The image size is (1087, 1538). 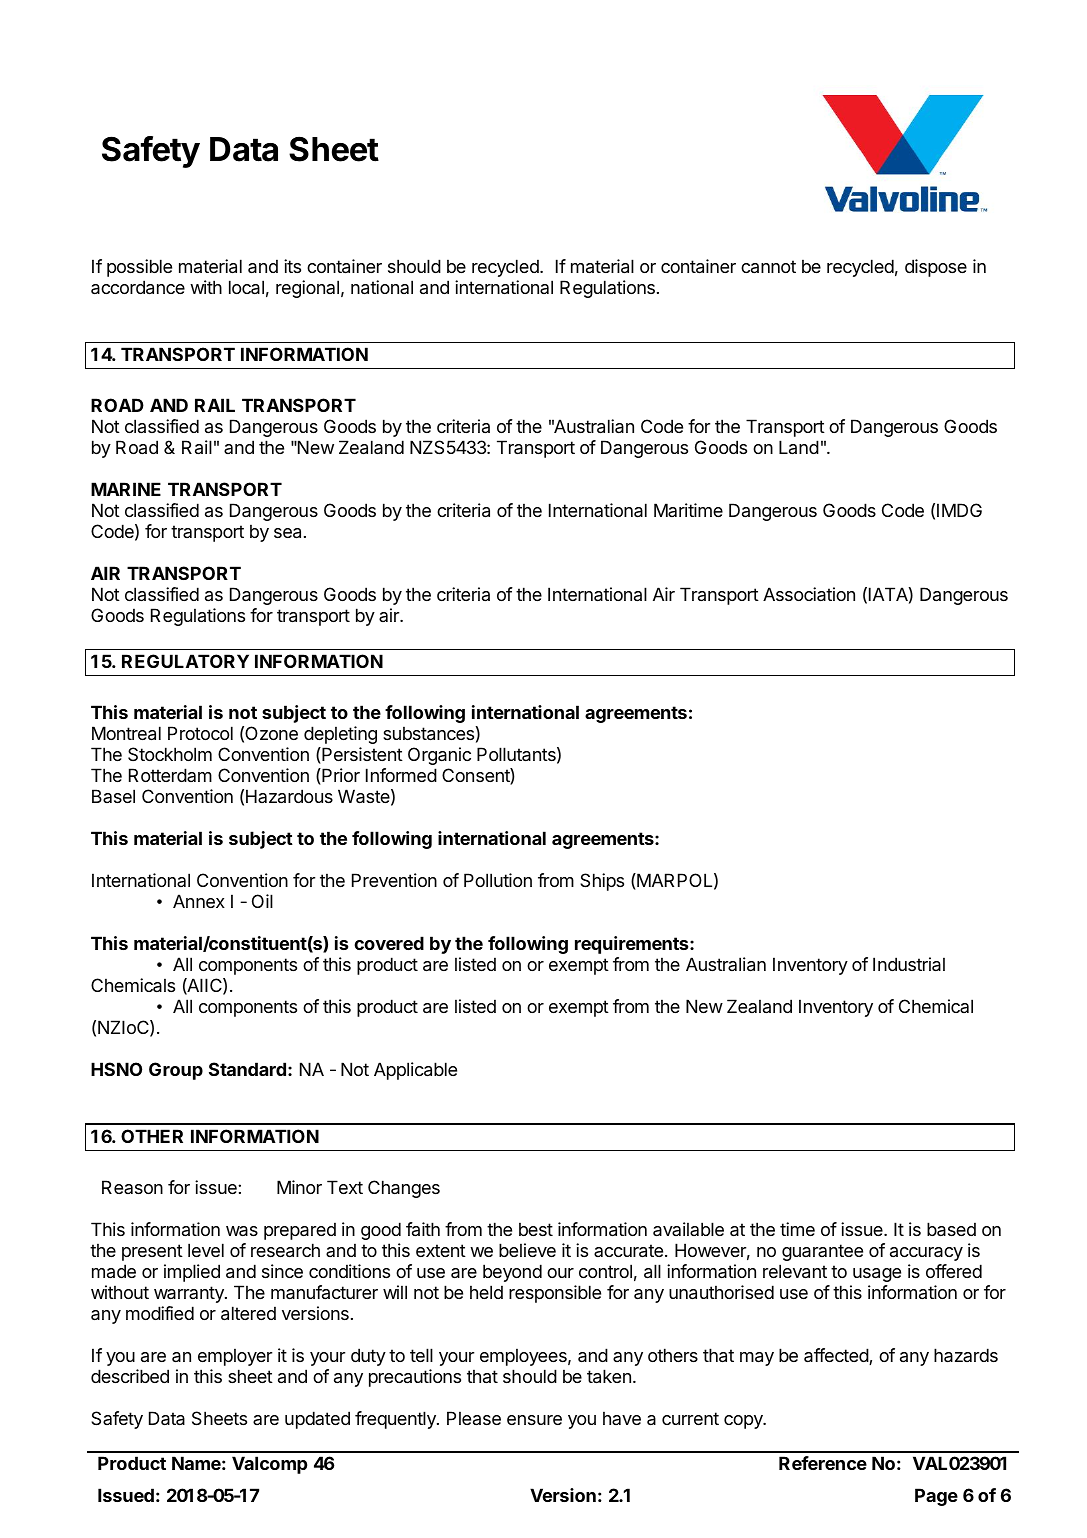 I want to click on ensure, so click(x=534, y=1420).
